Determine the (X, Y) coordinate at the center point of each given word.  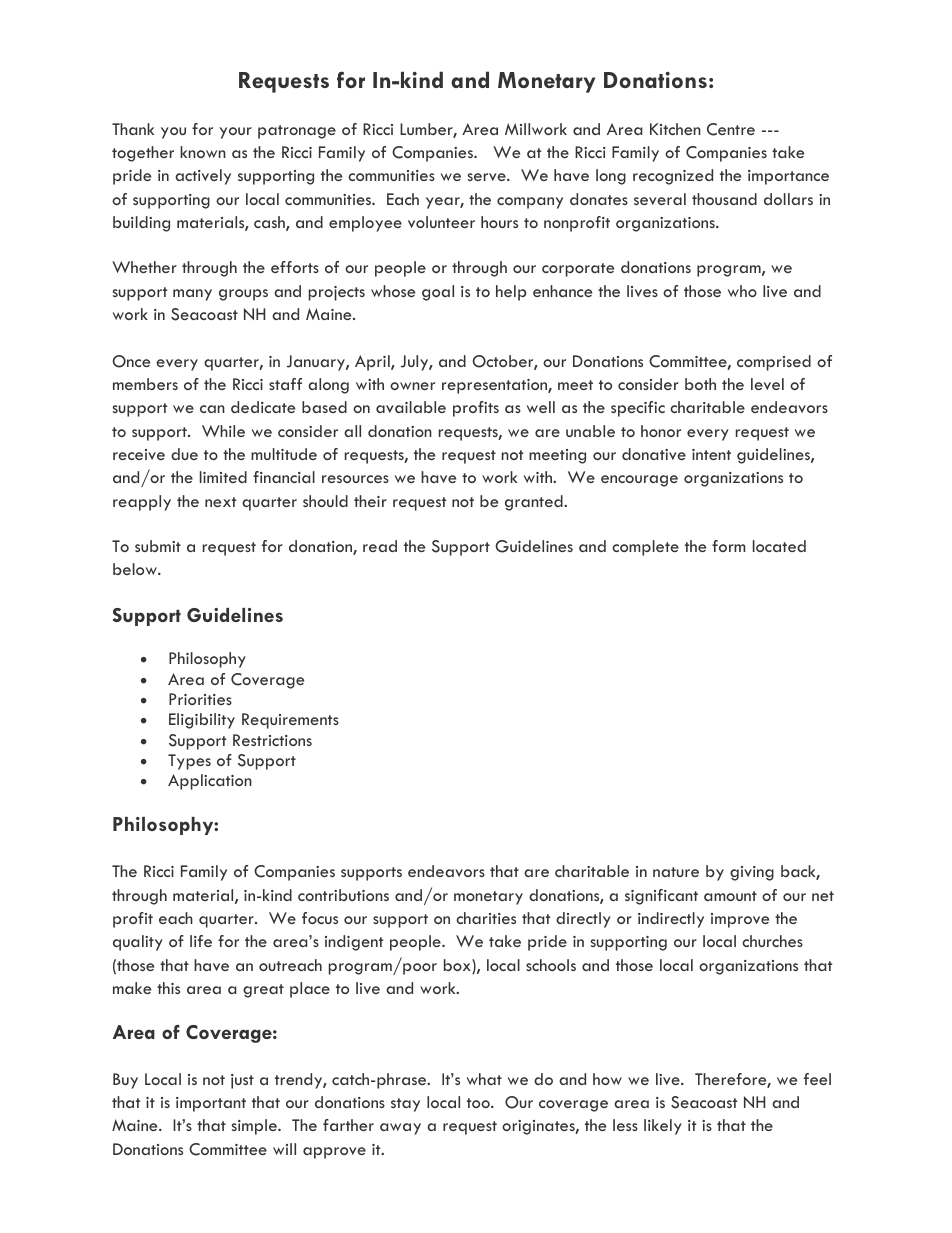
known (203, 152)
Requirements (290, 721)
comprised (774, 363)
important (211, 1104)
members (145, 384)
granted (535, 503)
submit (158, 546)
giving (752, 873)
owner (412, 386)
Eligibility (202, 721)
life (201, 941)
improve (740, 920)
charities (486, 918)
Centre (731, 129)
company (530, 203)
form (728, 546)
